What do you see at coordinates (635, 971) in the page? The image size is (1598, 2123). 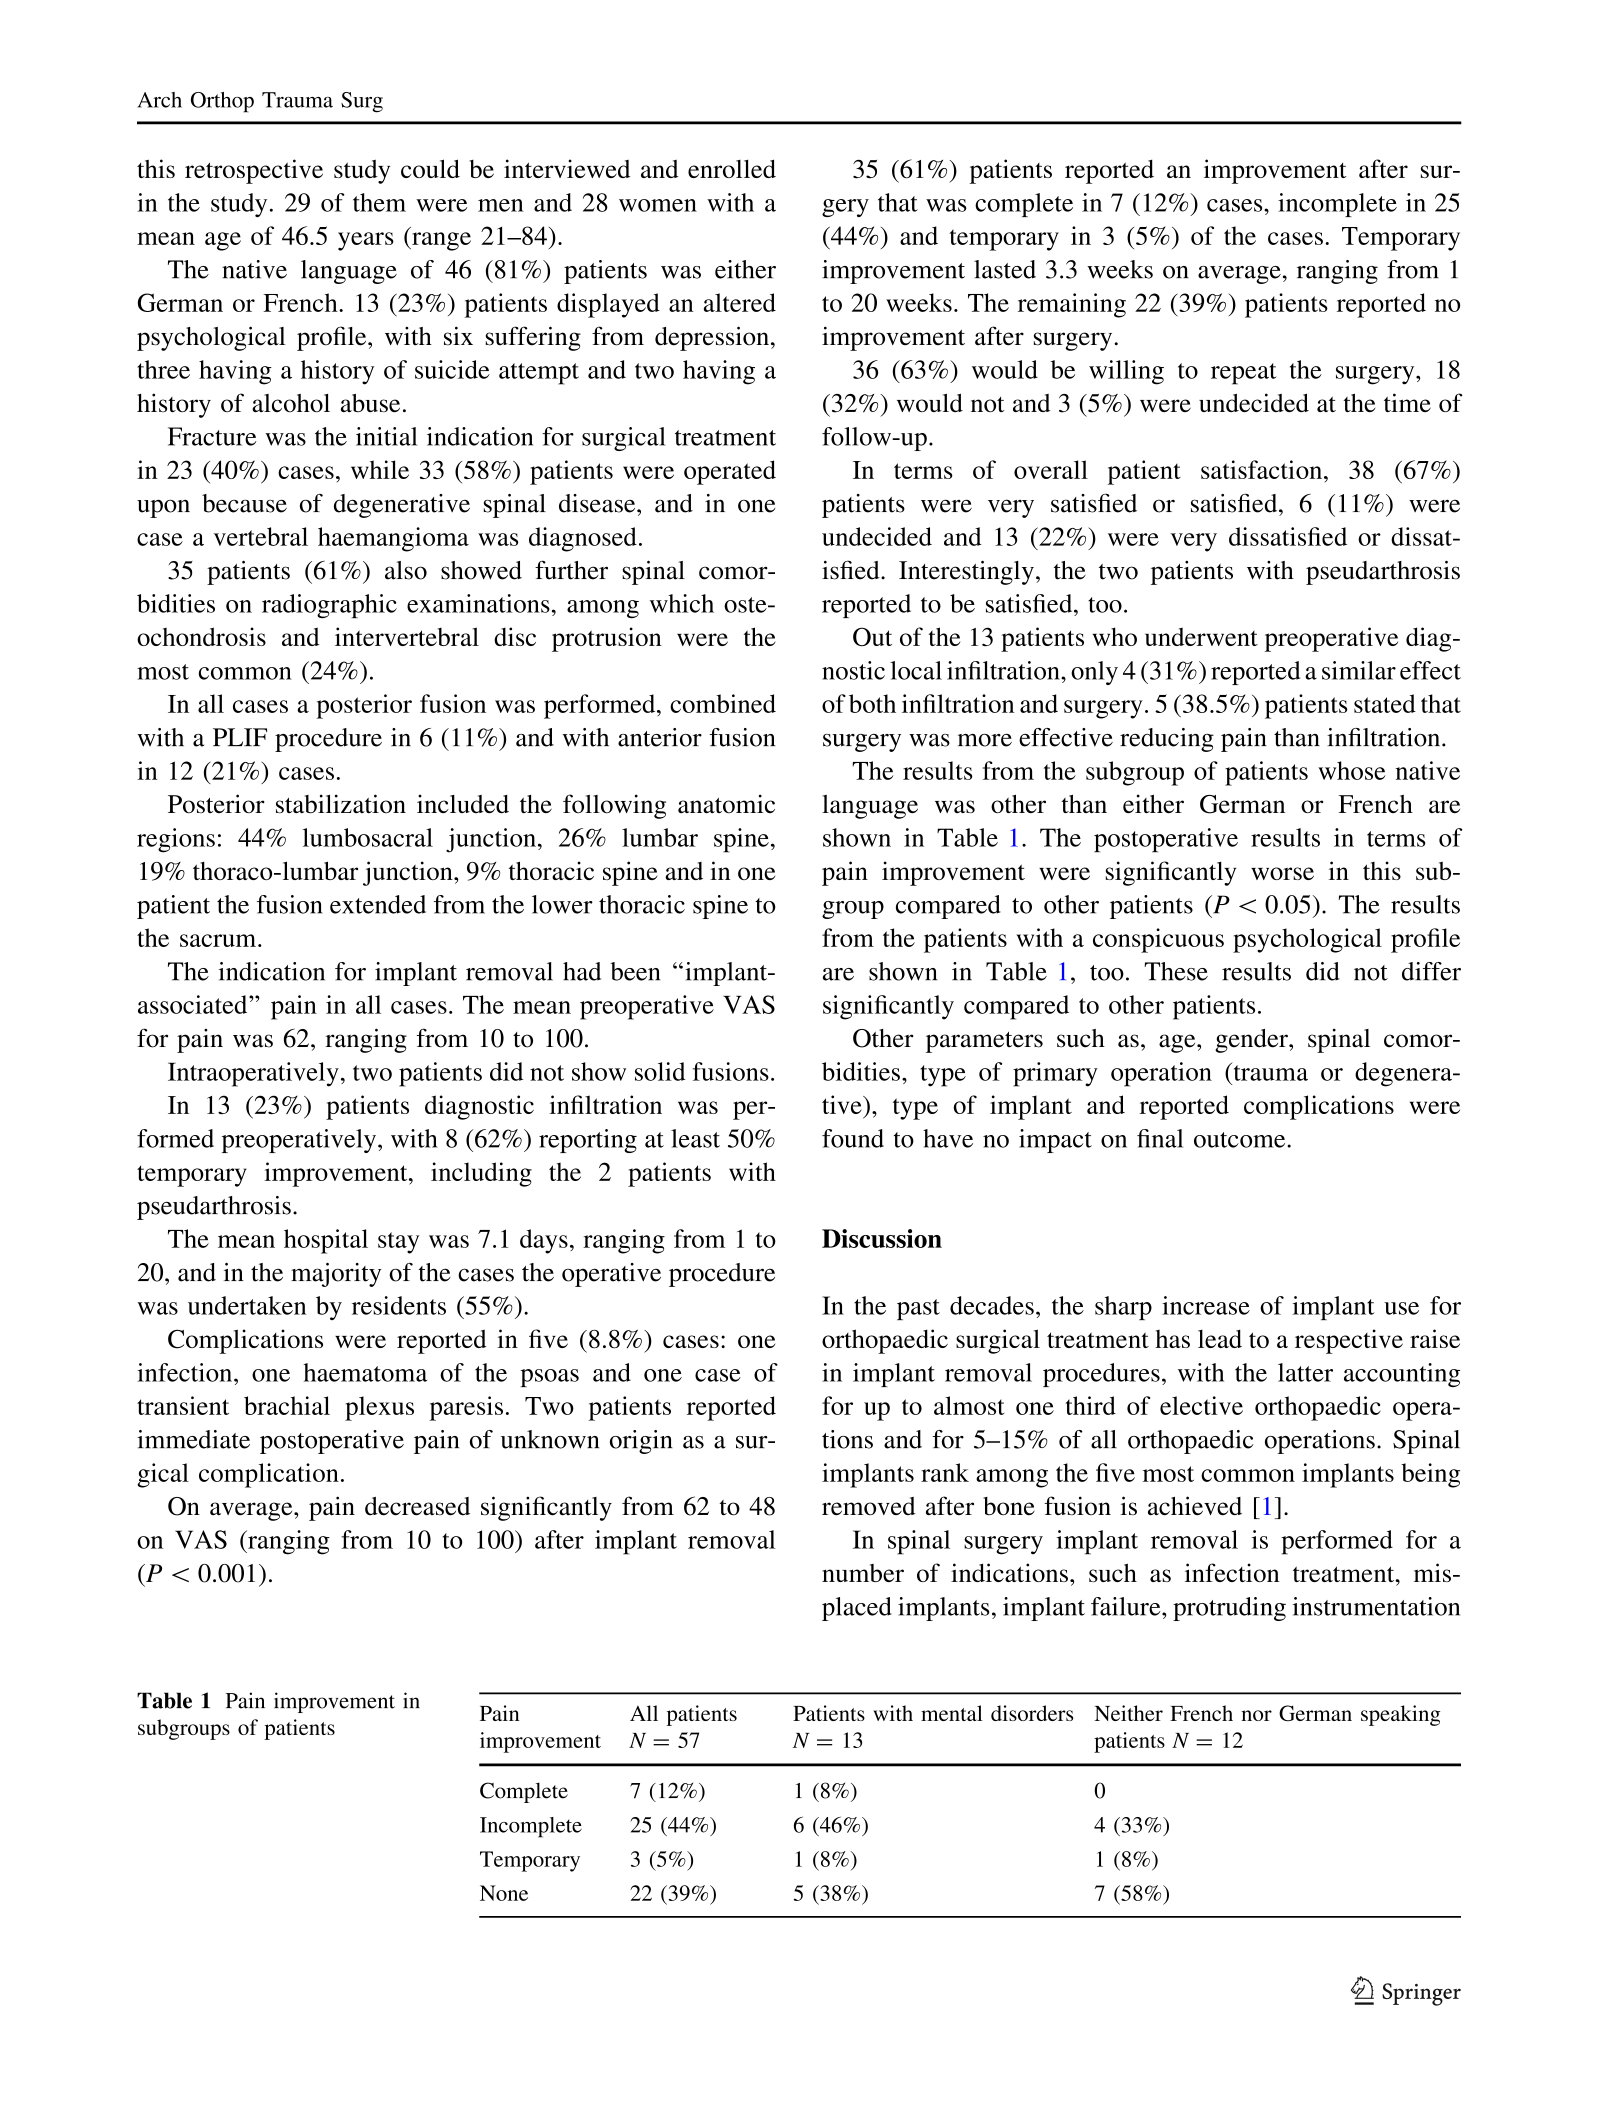 I see `been` at bounding box center [635, 971].
